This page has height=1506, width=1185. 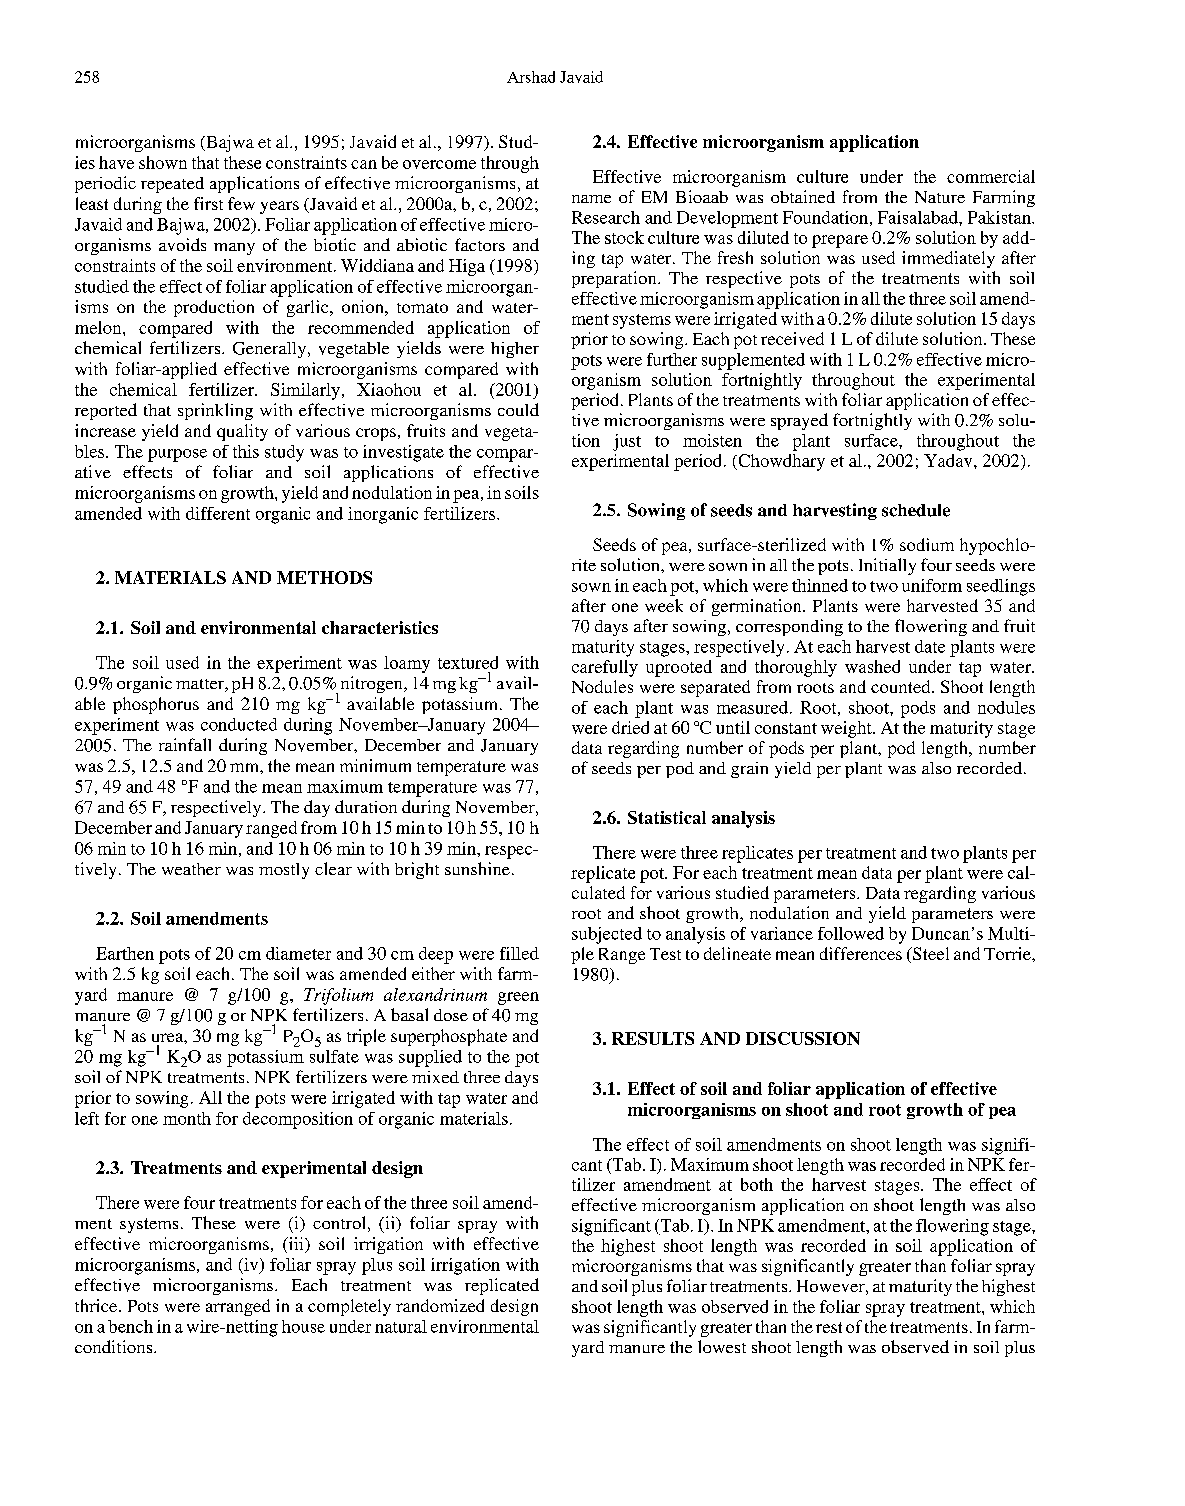 I want to click on weather, so click(x=191, y=869).
